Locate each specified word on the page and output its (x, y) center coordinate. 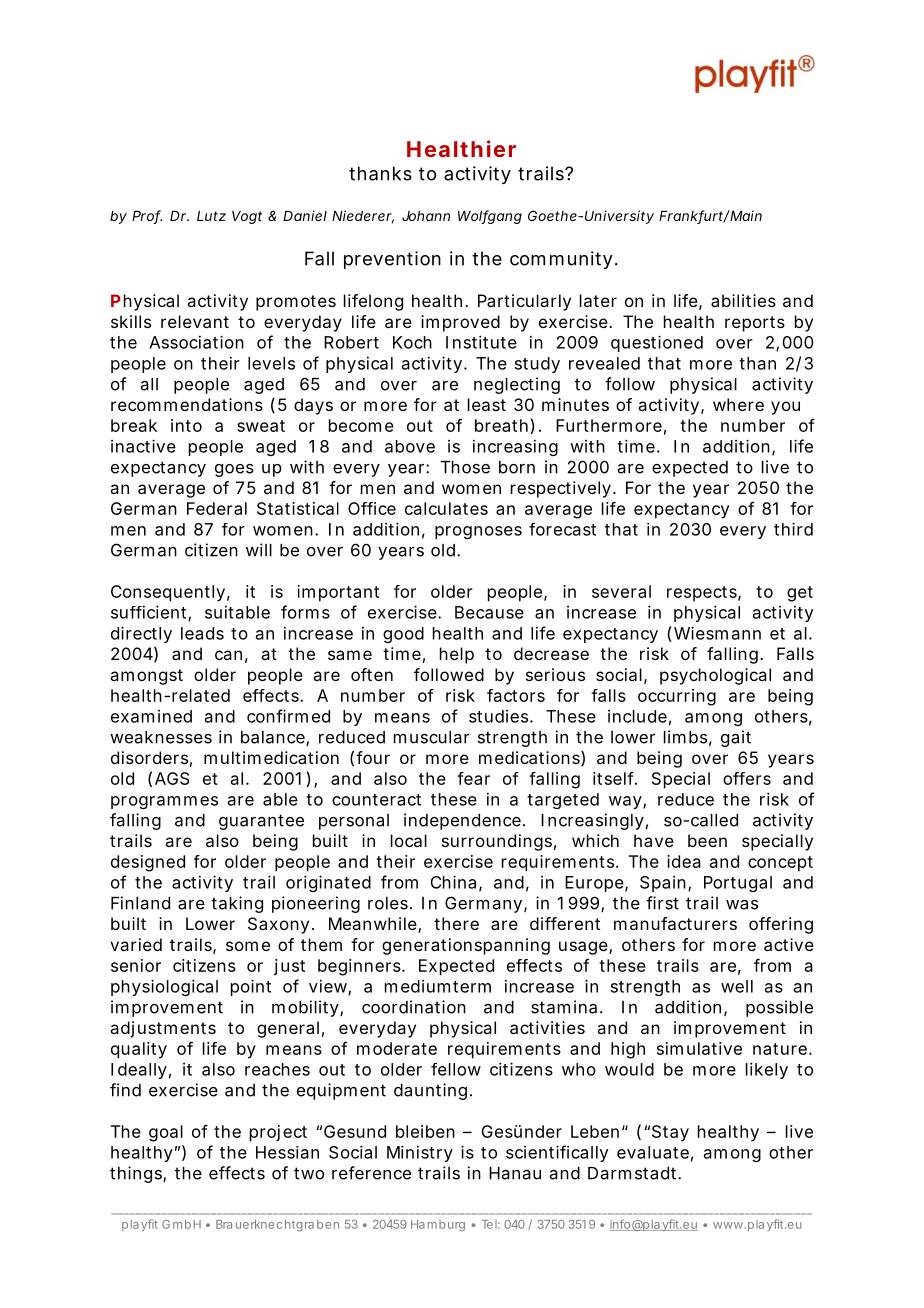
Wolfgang (490, 217)
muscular (432, 737)
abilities (743, 300)
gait (736, 738)
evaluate (653, 1152)
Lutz (211, 216)
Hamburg (438, 1225)
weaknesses (161, 737)
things (137, 1174)
